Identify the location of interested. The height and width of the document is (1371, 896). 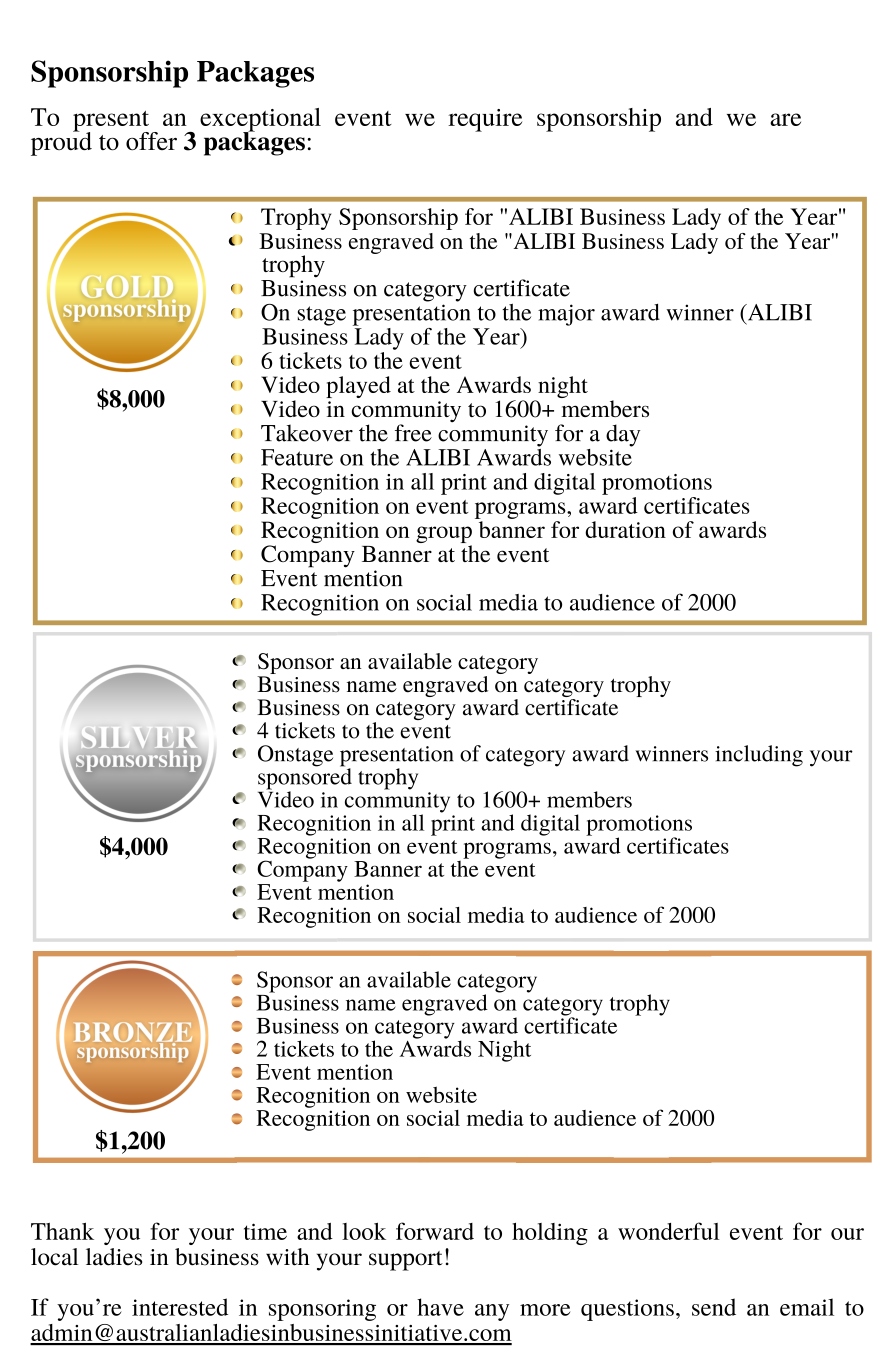
(180, 1307).
